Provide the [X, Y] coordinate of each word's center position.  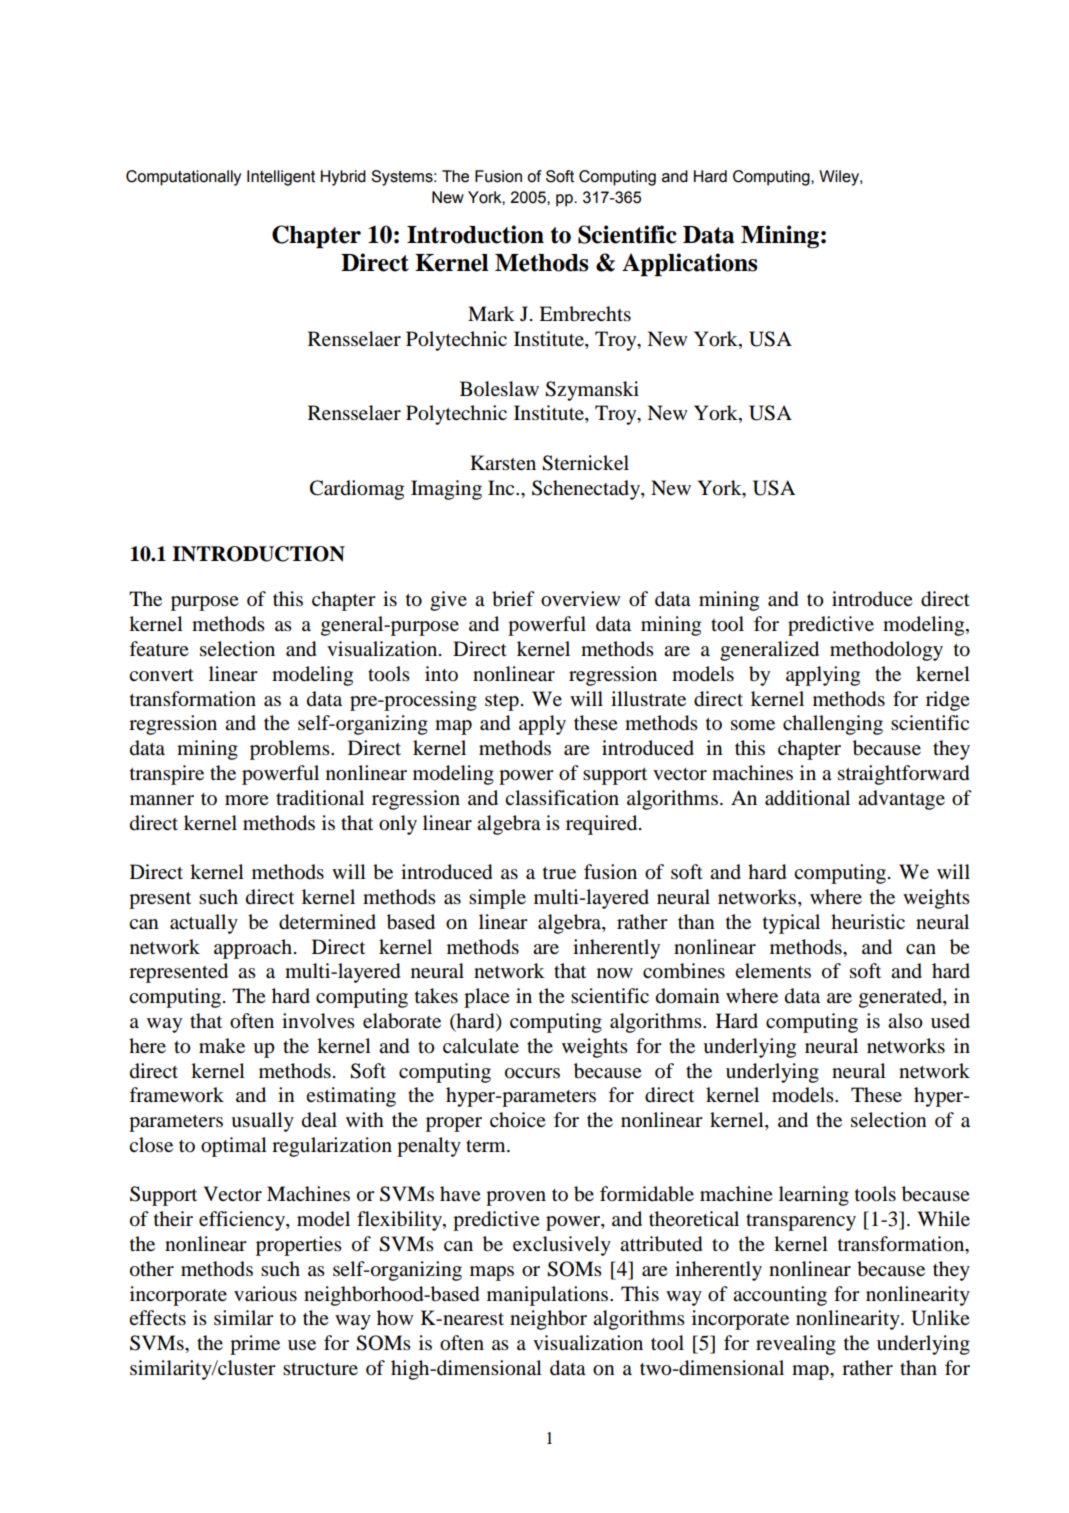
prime [255, 1345]
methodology [886, 651]
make [222, 1045]
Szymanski [592, 391]
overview [580, 599]
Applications [690, 265]
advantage [901, 800]
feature [159, 649]
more [247, 800]
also [905, 1021]
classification [562, 798]
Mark [491, 314]
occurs [532, 1073]
